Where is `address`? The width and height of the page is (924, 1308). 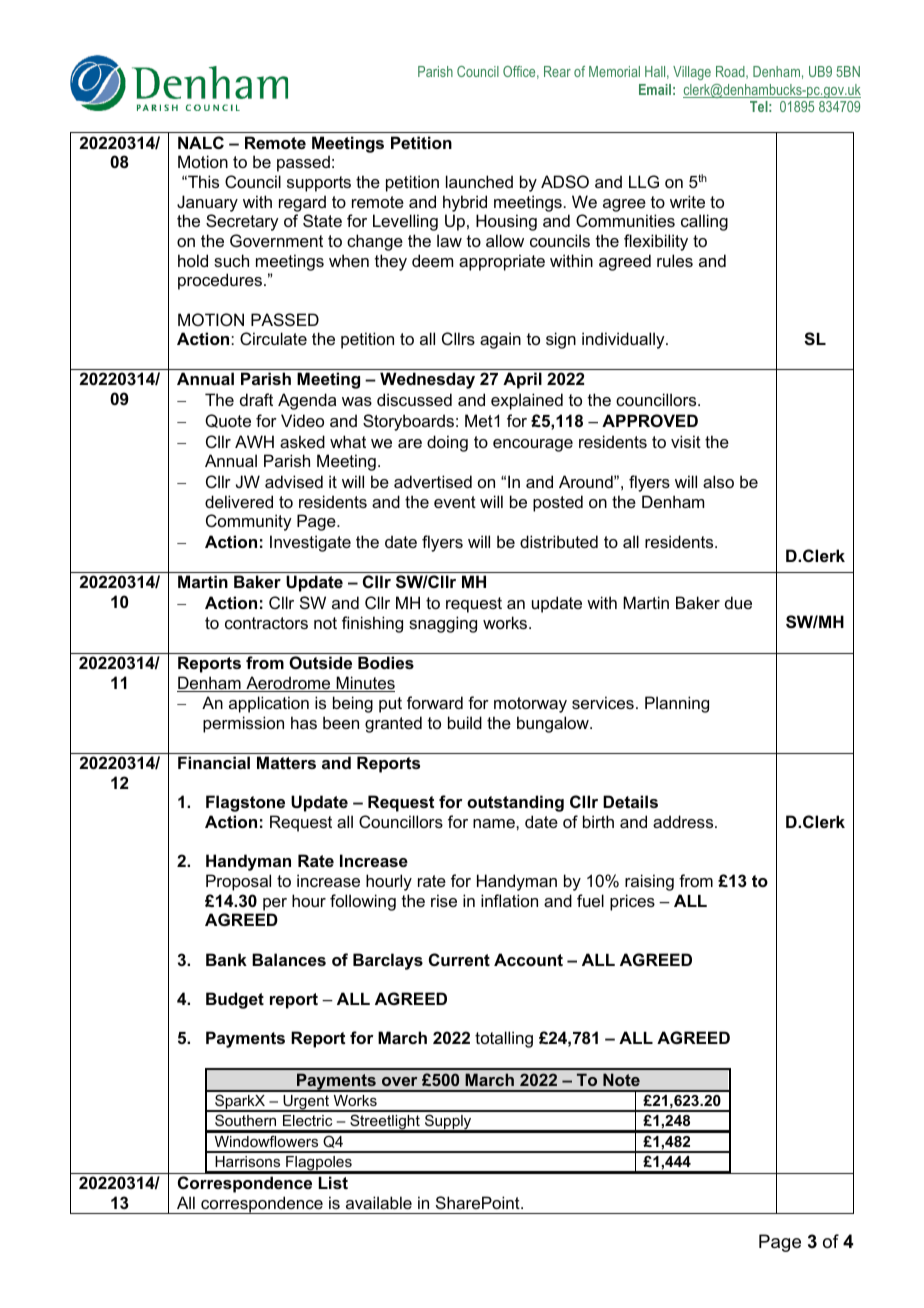 address is located at coordinates (684, 821).
